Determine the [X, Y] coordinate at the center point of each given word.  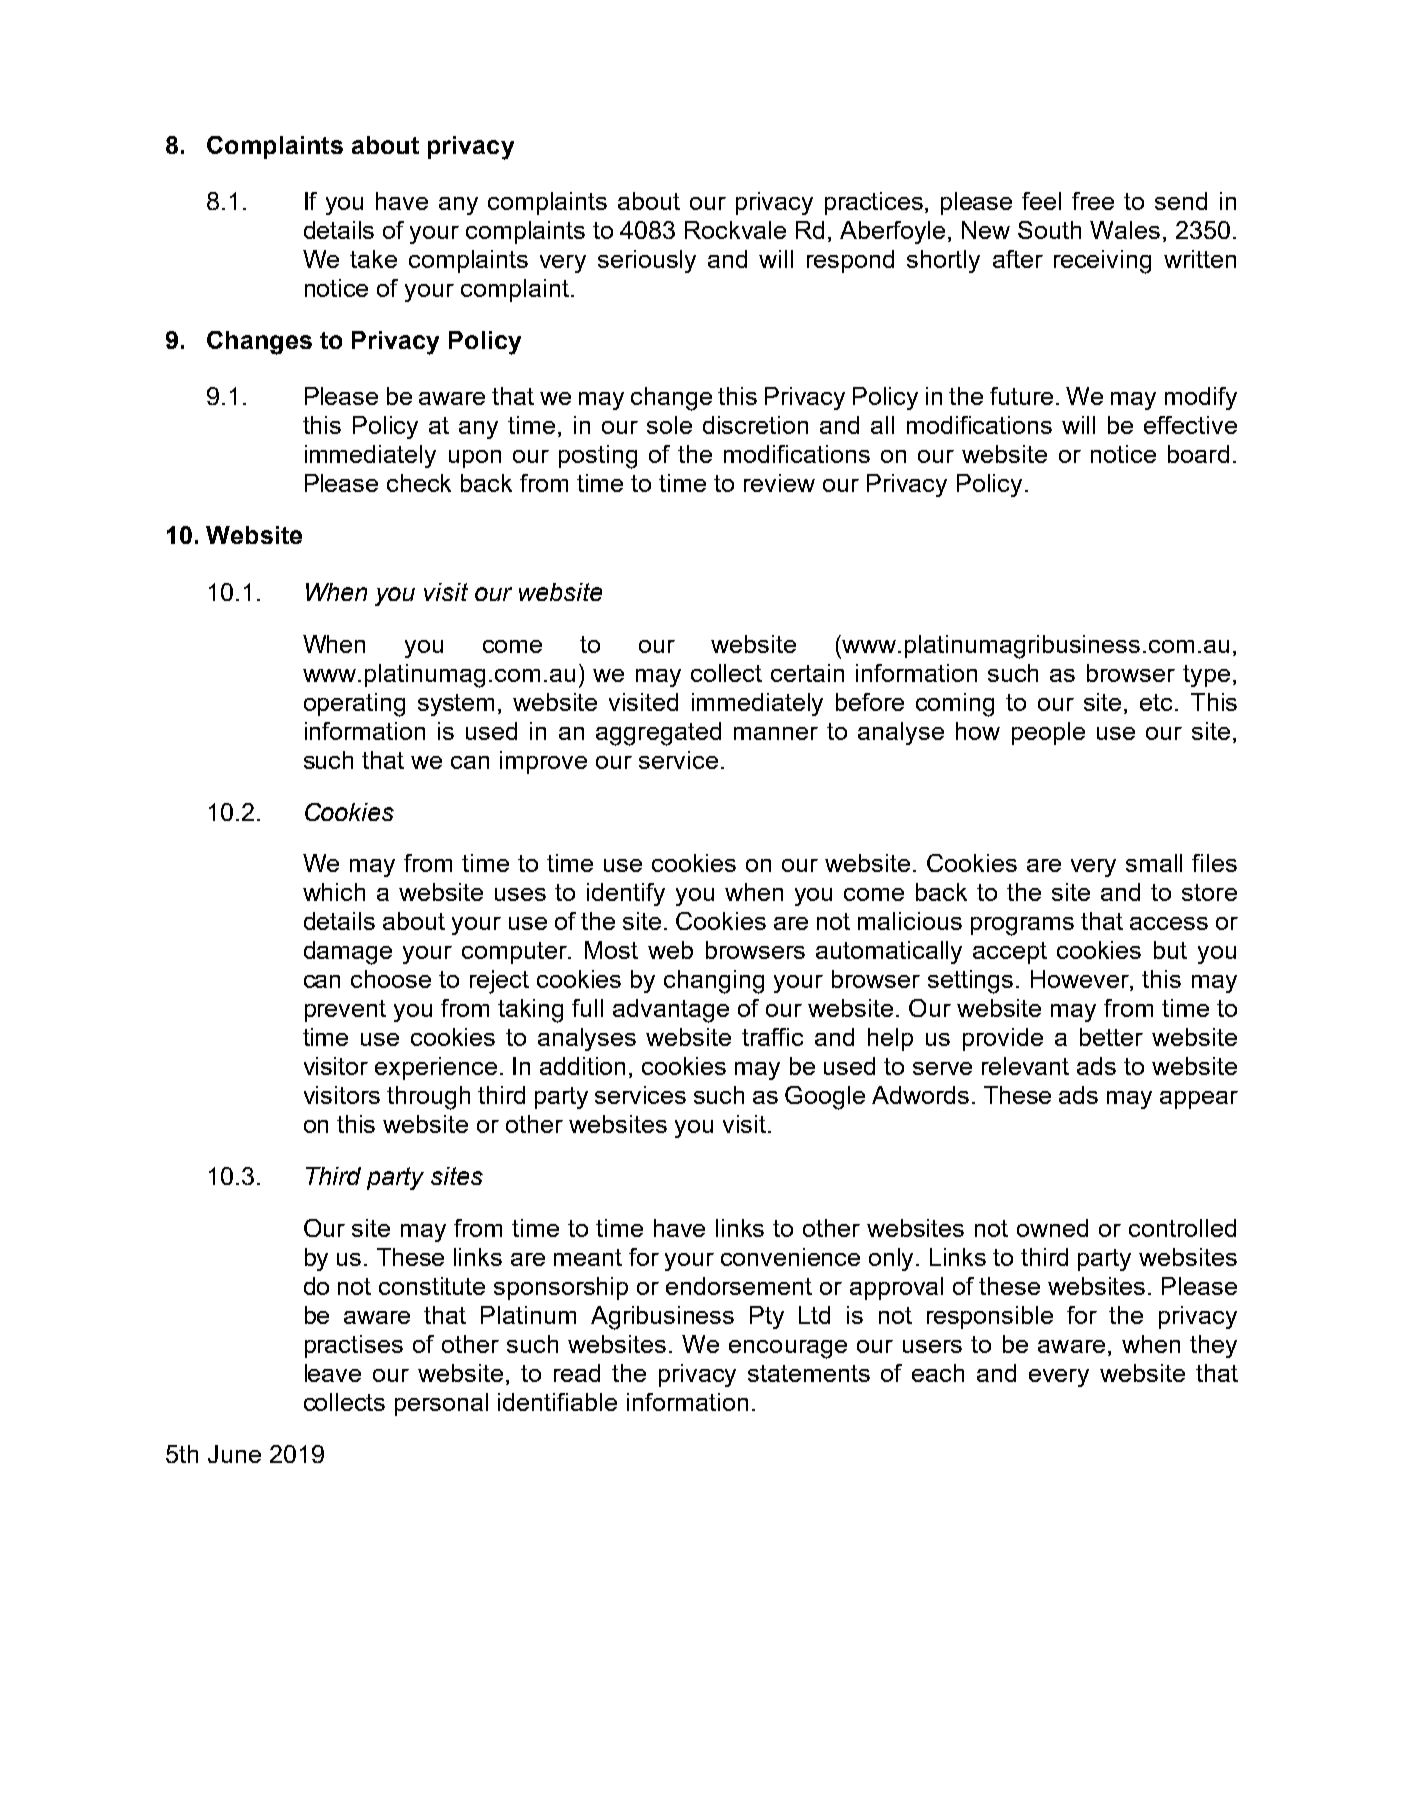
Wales [1125, 230]
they [1213, 1346]
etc [1158, 702]
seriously [647, 261]
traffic [772, 1037]
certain [807, 673]
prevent [345, 1011]
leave [333, 1373]
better [1111, 1037]
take [373, 259]
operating [354, 705]
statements [809, 1373]
